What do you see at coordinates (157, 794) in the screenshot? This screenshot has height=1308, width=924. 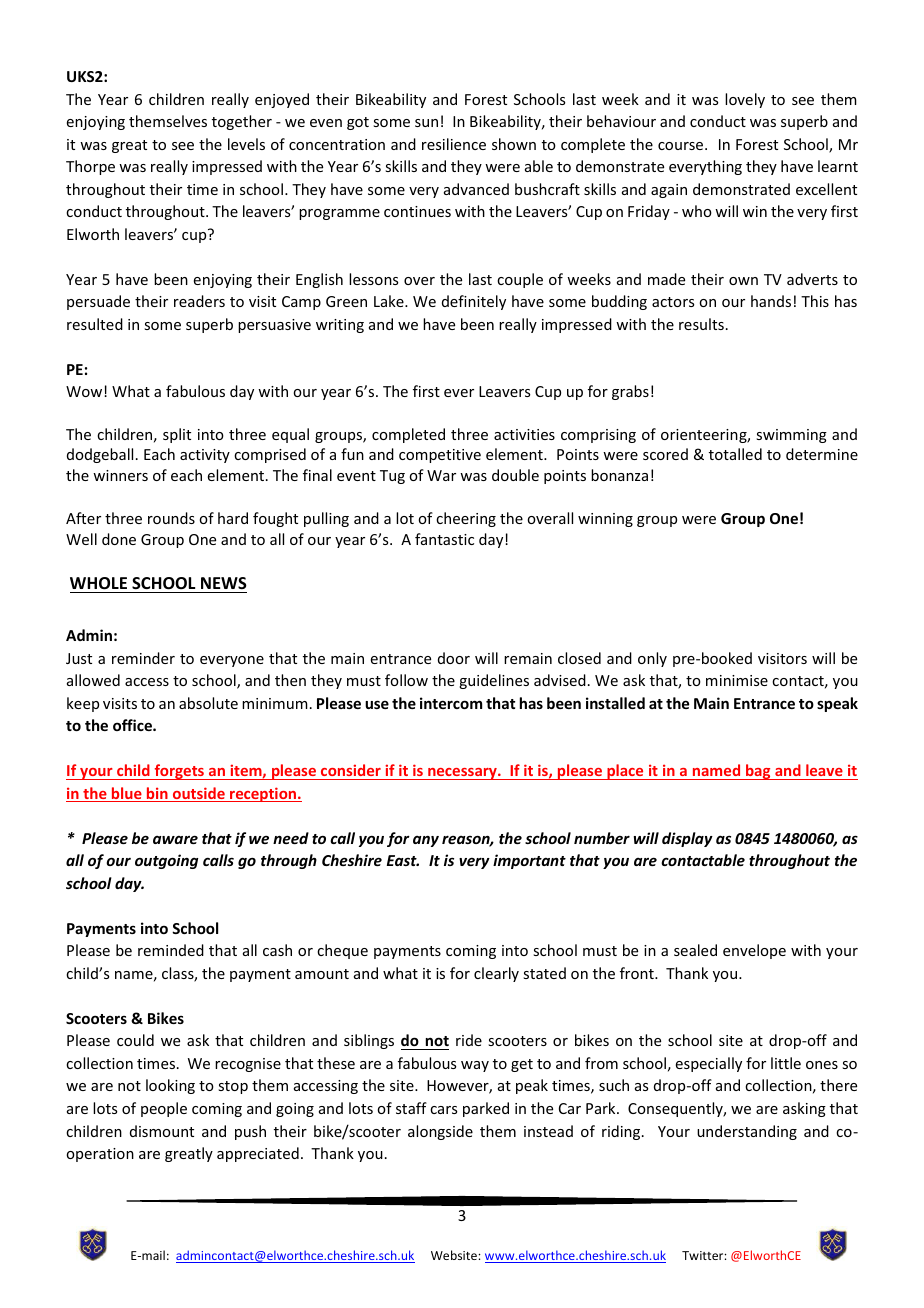 I see `bin` at bounding box center [157, 794].
